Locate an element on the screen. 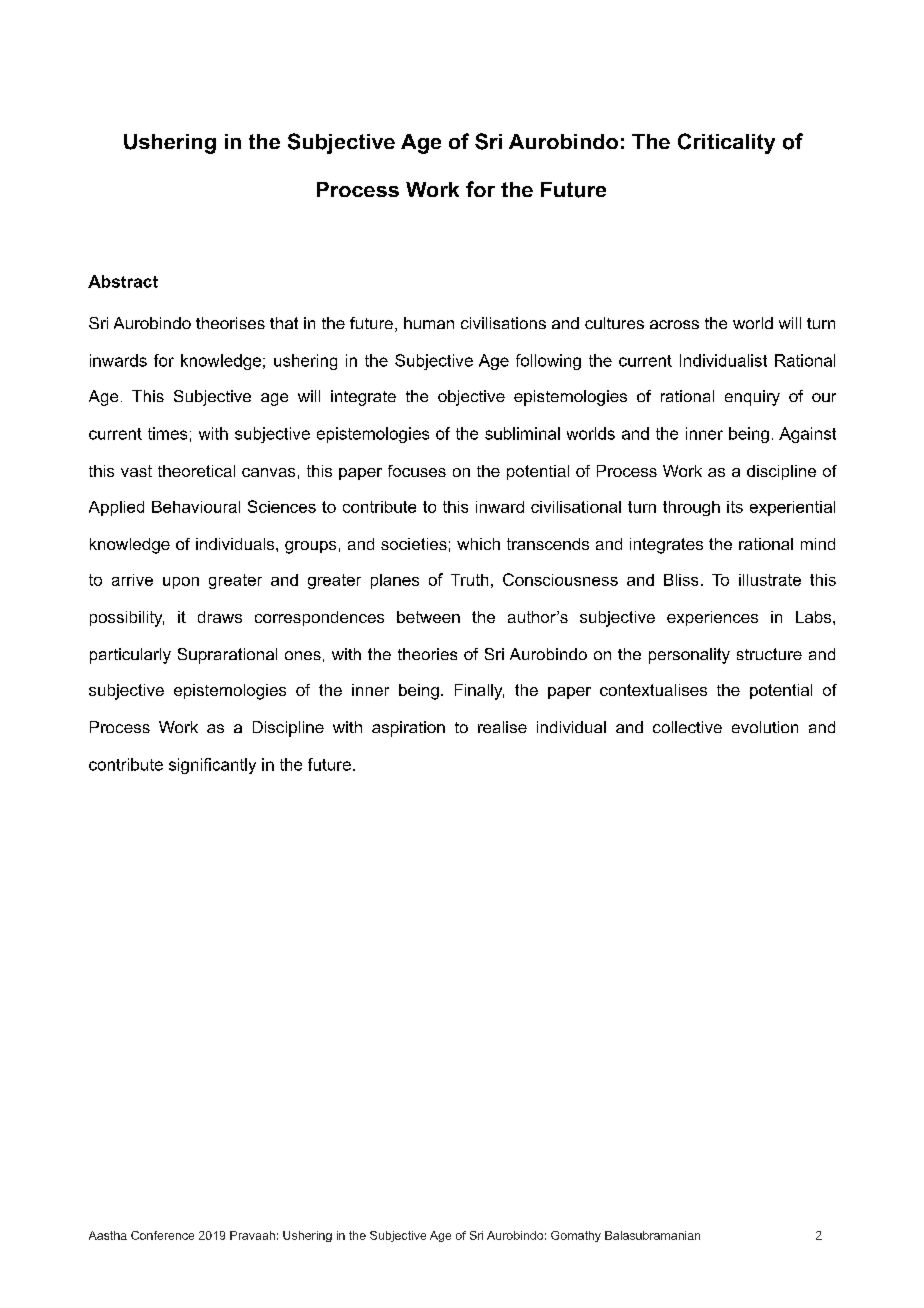 The height and width of the screenshot is (1308, 924). Conference is located at coordinates (162, 1235).
